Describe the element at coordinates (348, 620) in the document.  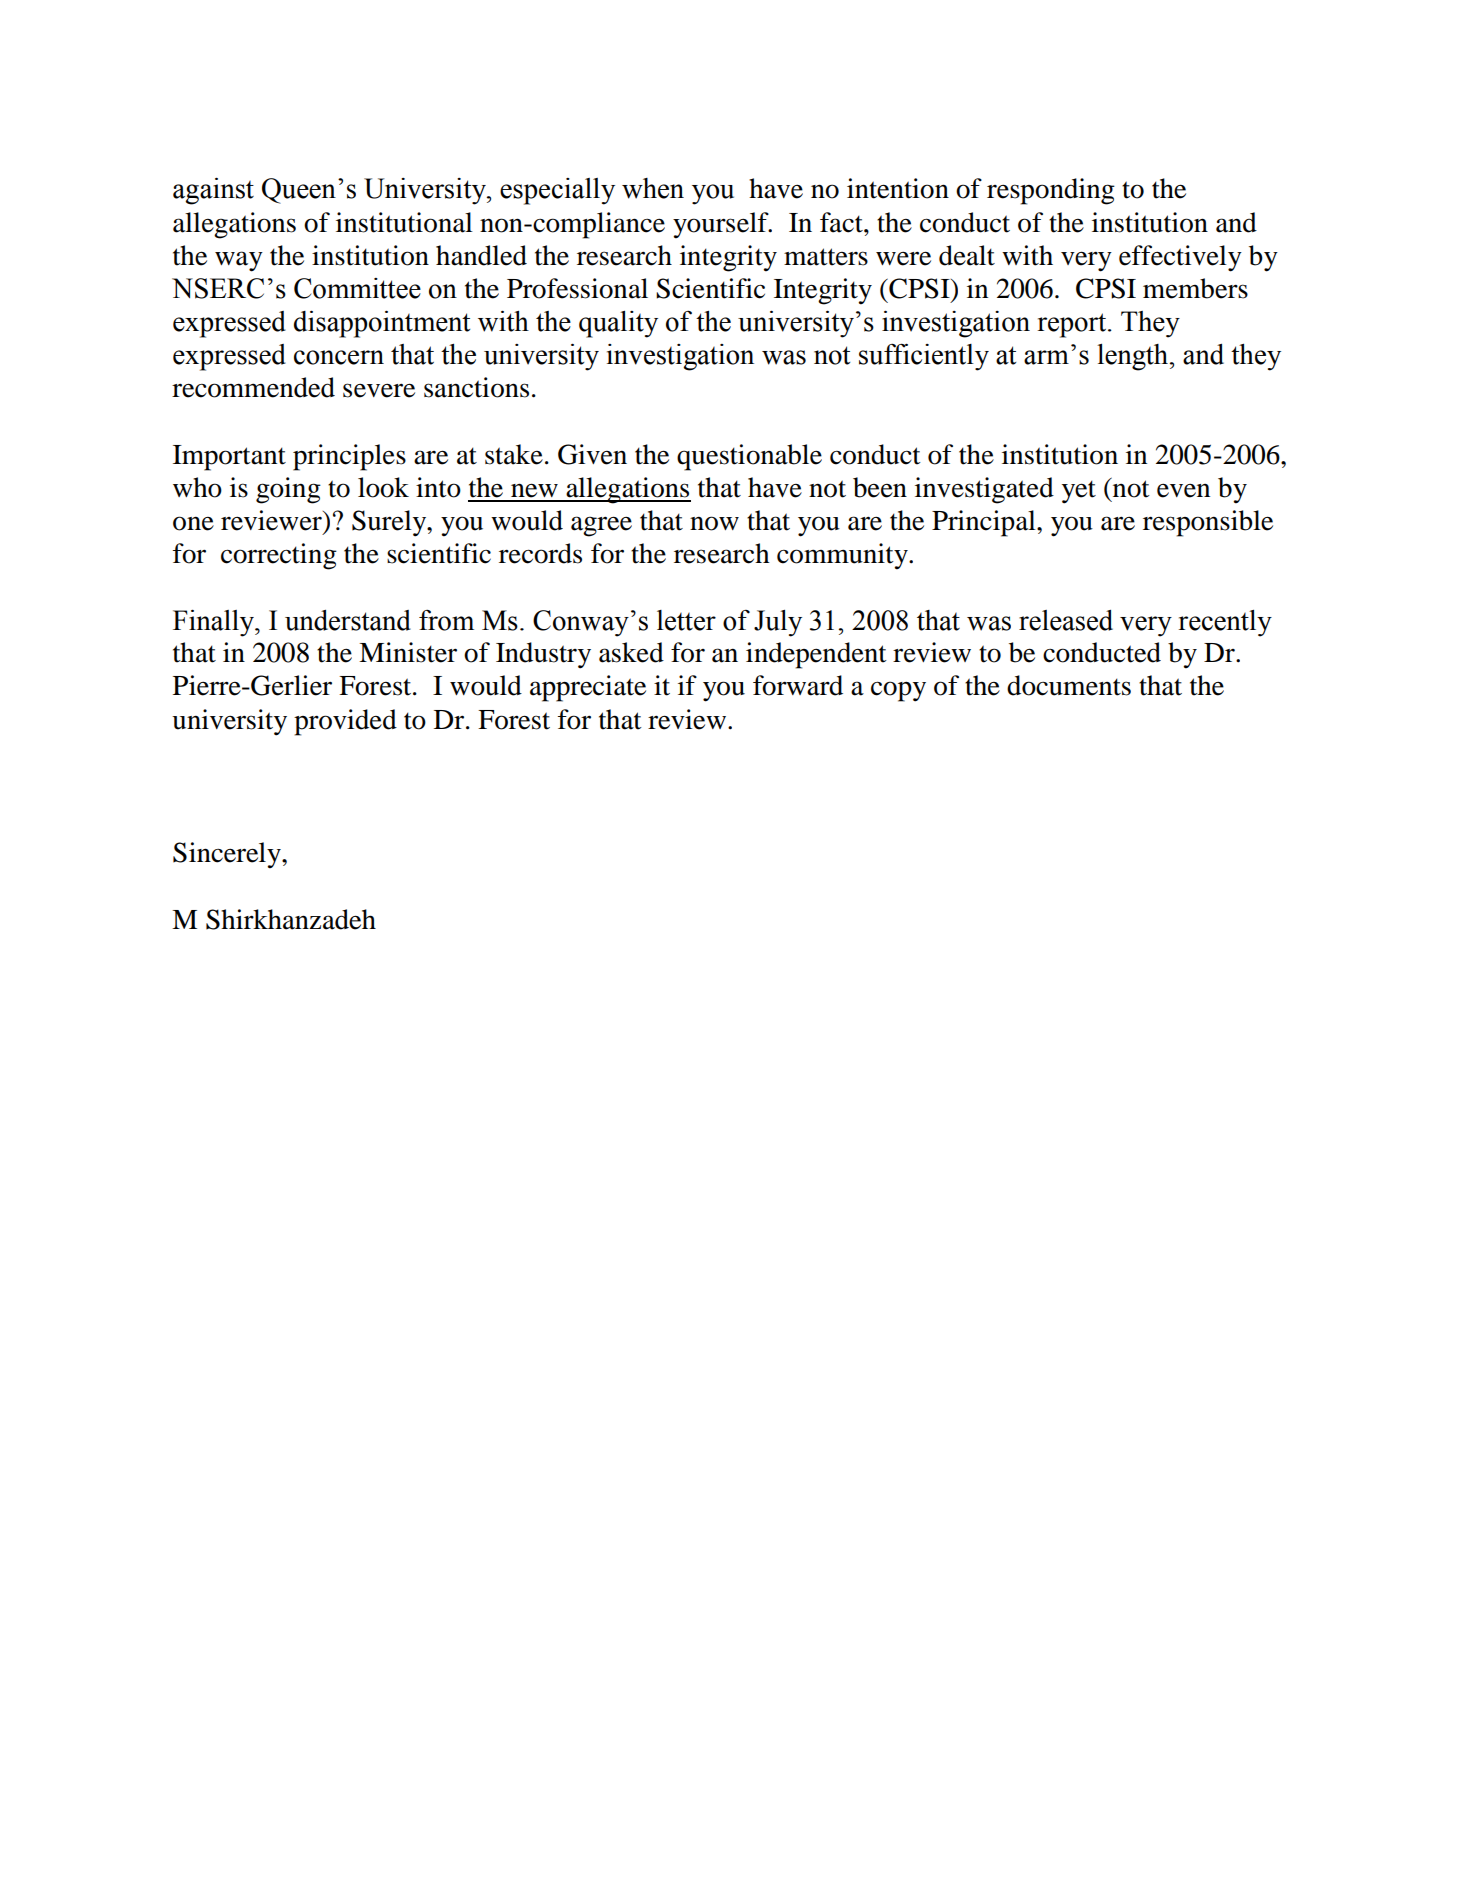
I see `understand` at that location.
